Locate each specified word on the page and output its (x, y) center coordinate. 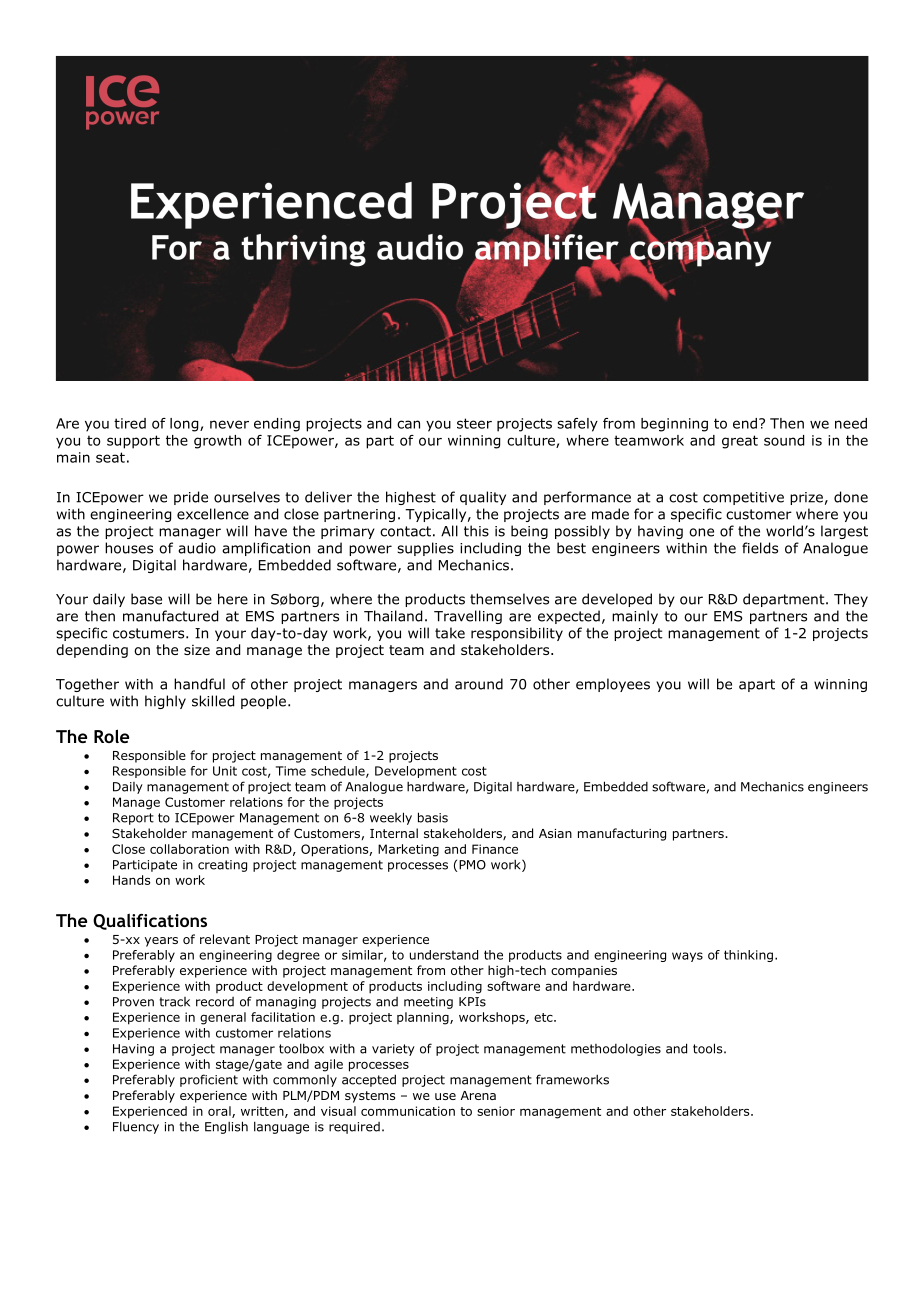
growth (217, 442)
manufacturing (622, 834)
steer (474, 423)
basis (433, 817)
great (740, 442)
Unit (225, 771)
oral (220, 1112)
